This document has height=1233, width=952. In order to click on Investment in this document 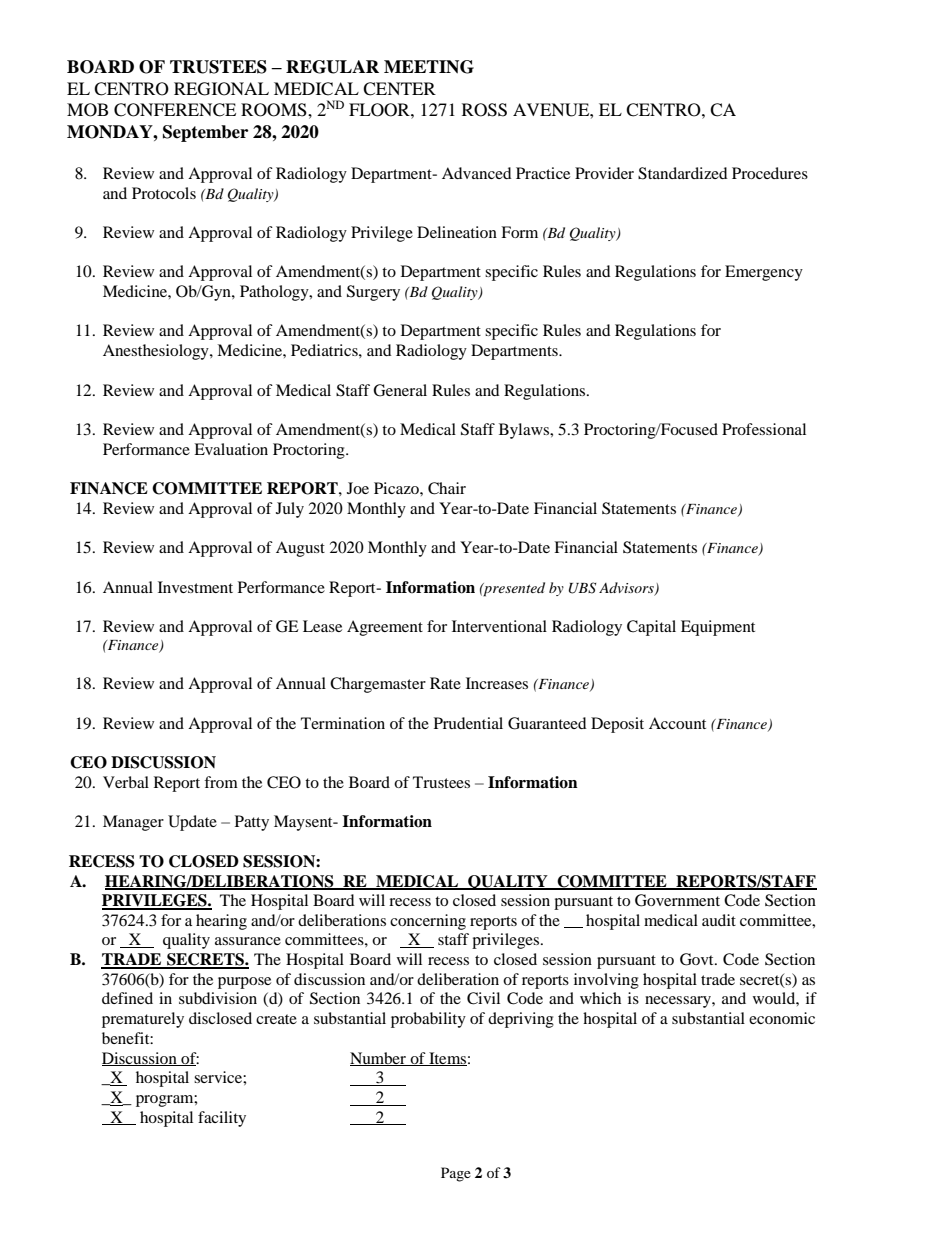, I will do `click(195, 587)`.
